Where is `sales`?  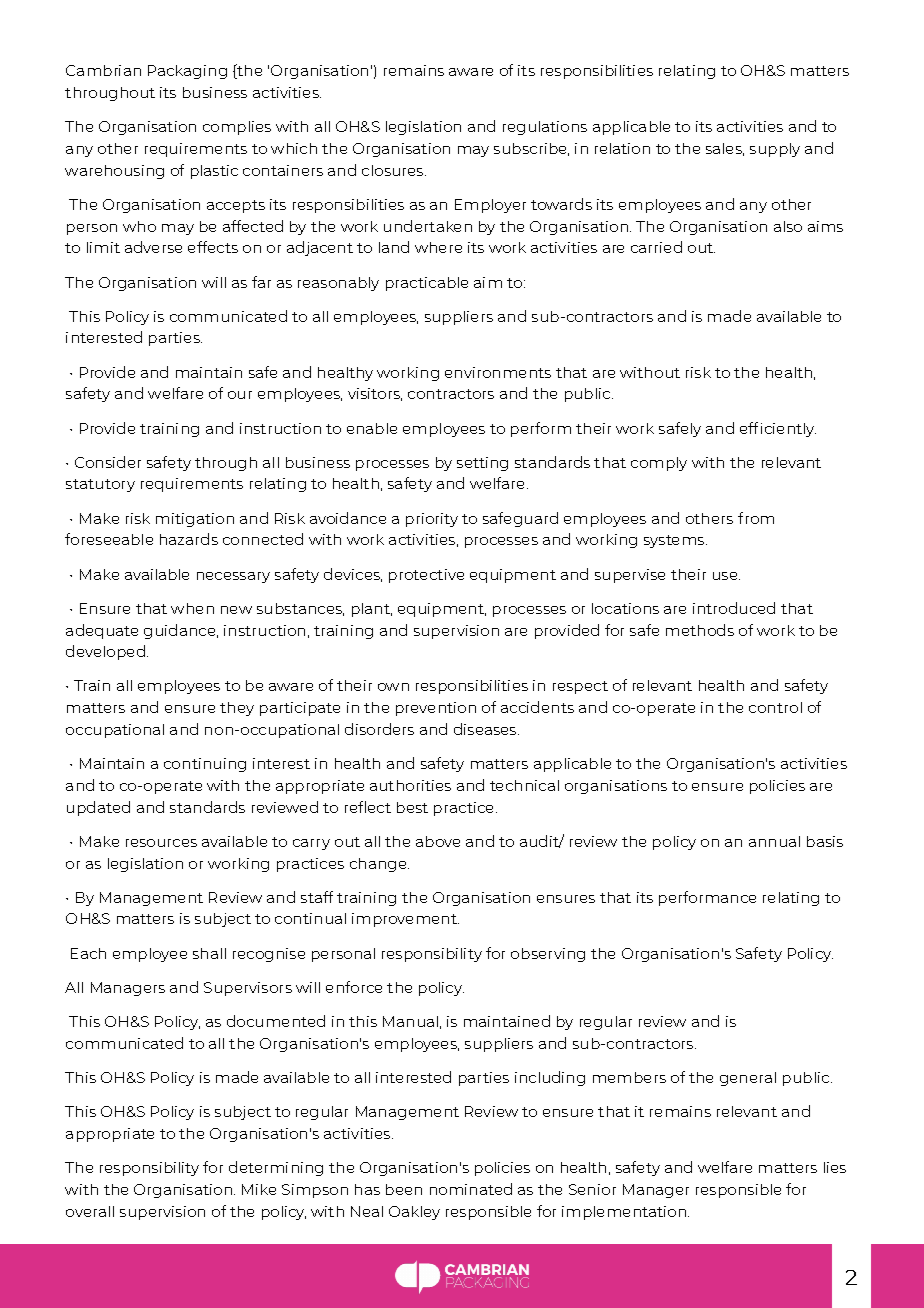
sales is located at coordinates (725, 149).
